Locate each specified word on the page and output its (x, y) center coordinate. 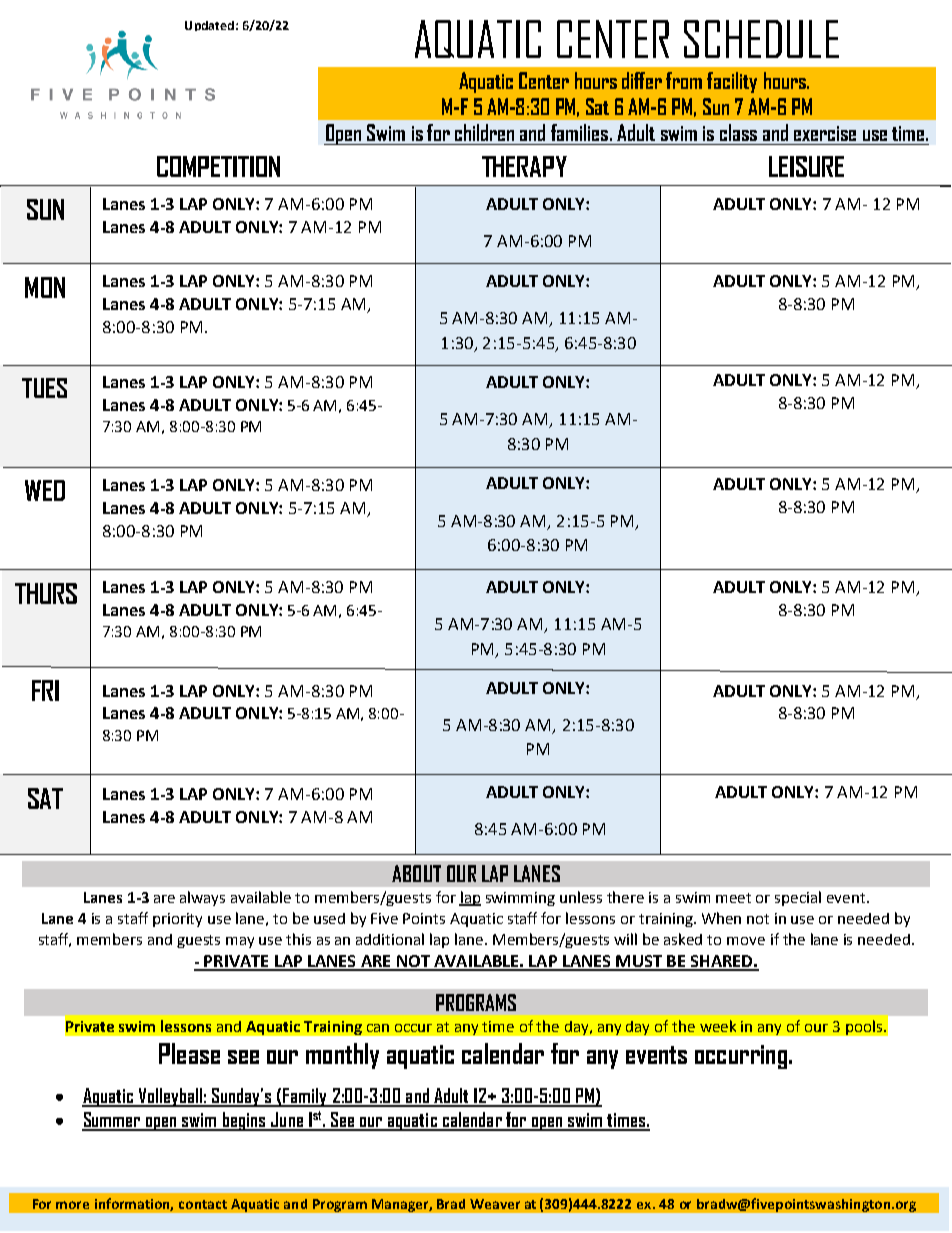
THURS (46, 593)
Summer (112, 1121)
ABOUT (416, 873)
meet (733, 898)
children (484, 132)
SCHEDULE (761, 39)
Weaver (495, 1204)
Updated (209, 26)
